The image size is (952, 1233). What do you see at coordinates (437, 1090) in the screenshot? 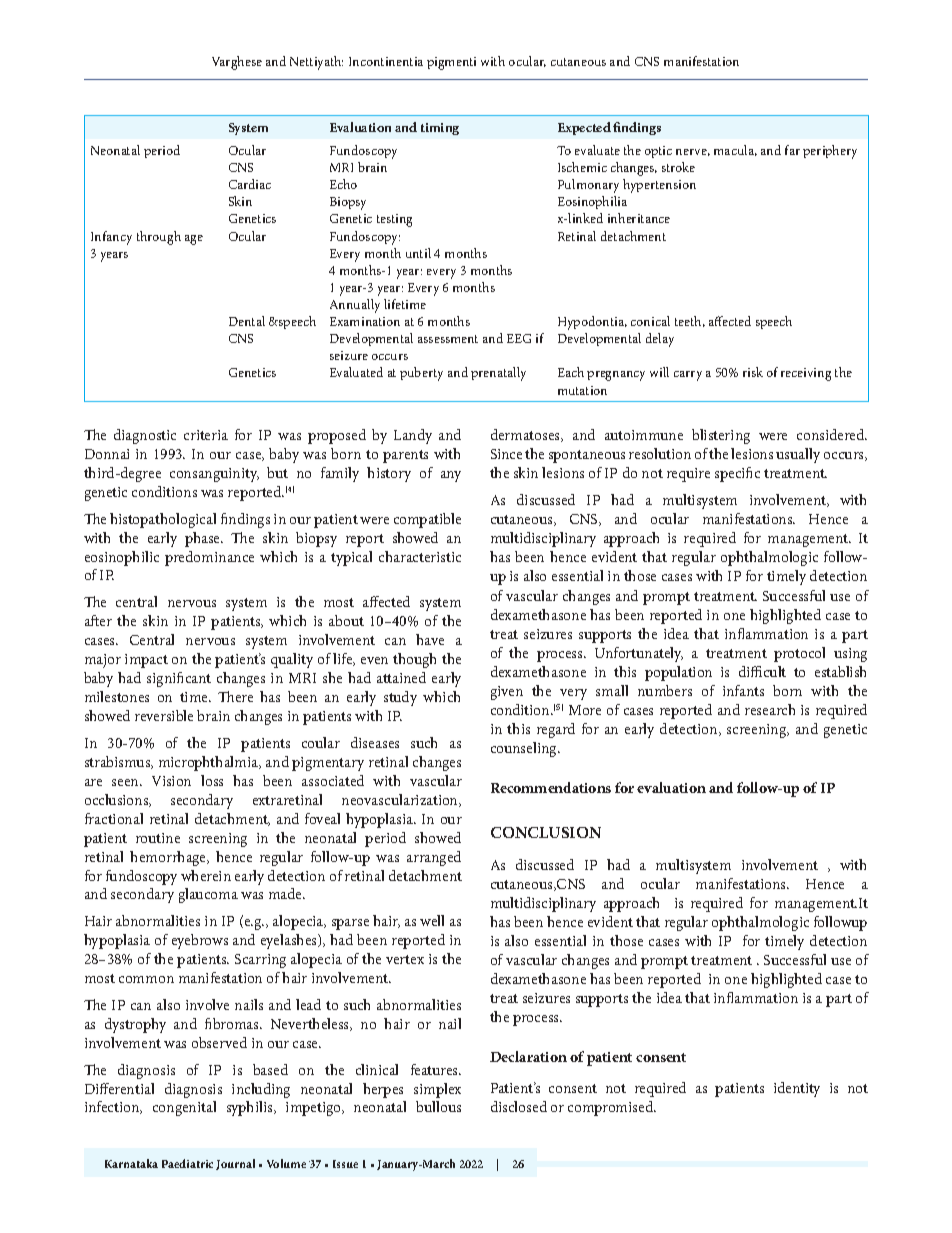
I see `simplex` at bounding box center [437, 1090].
